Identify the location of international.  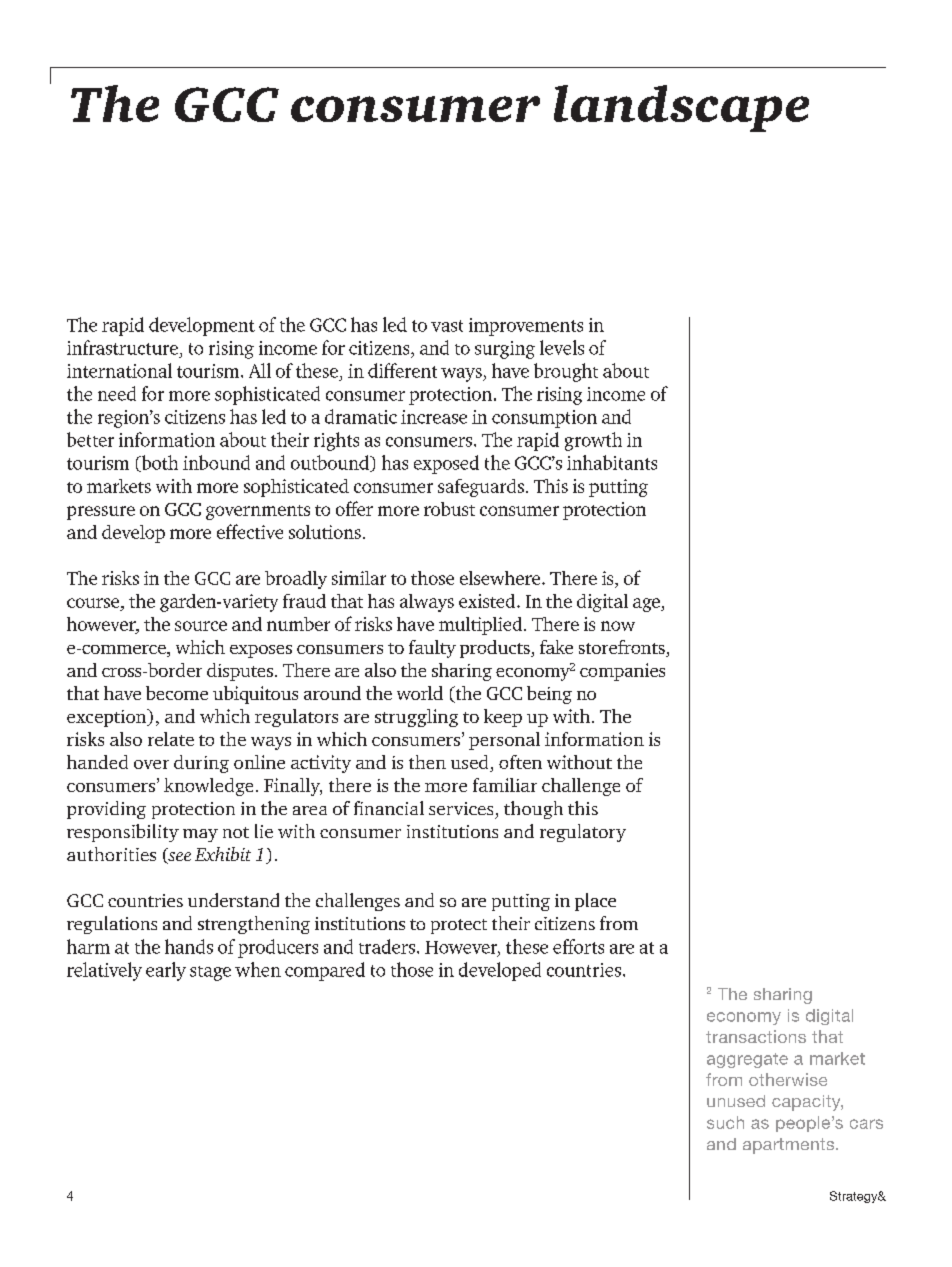
(119, 370).
